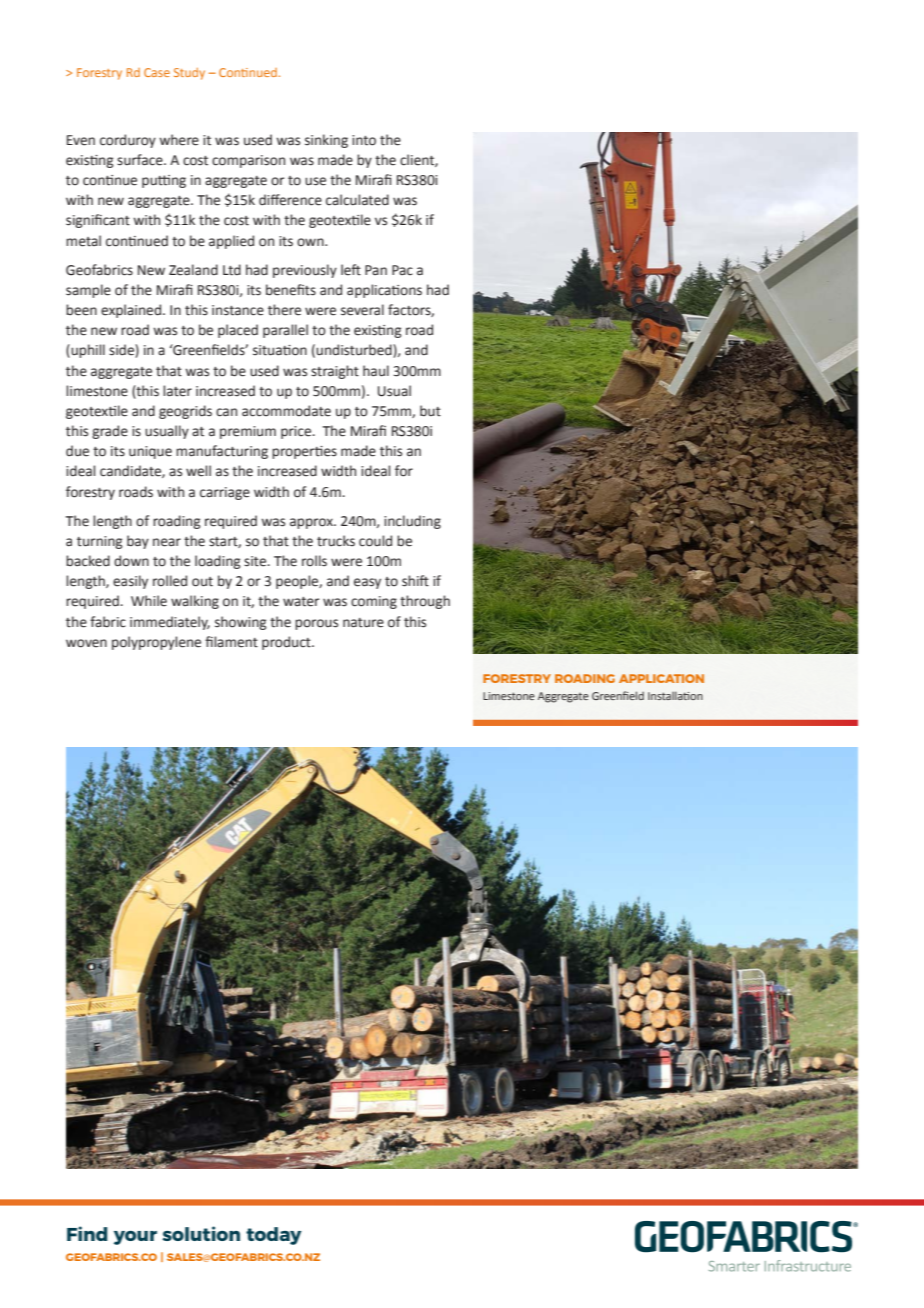  What do you see at coordinates (402, 270) in the screenshot?
I see `Pac` at bounding box center [402, 270].
